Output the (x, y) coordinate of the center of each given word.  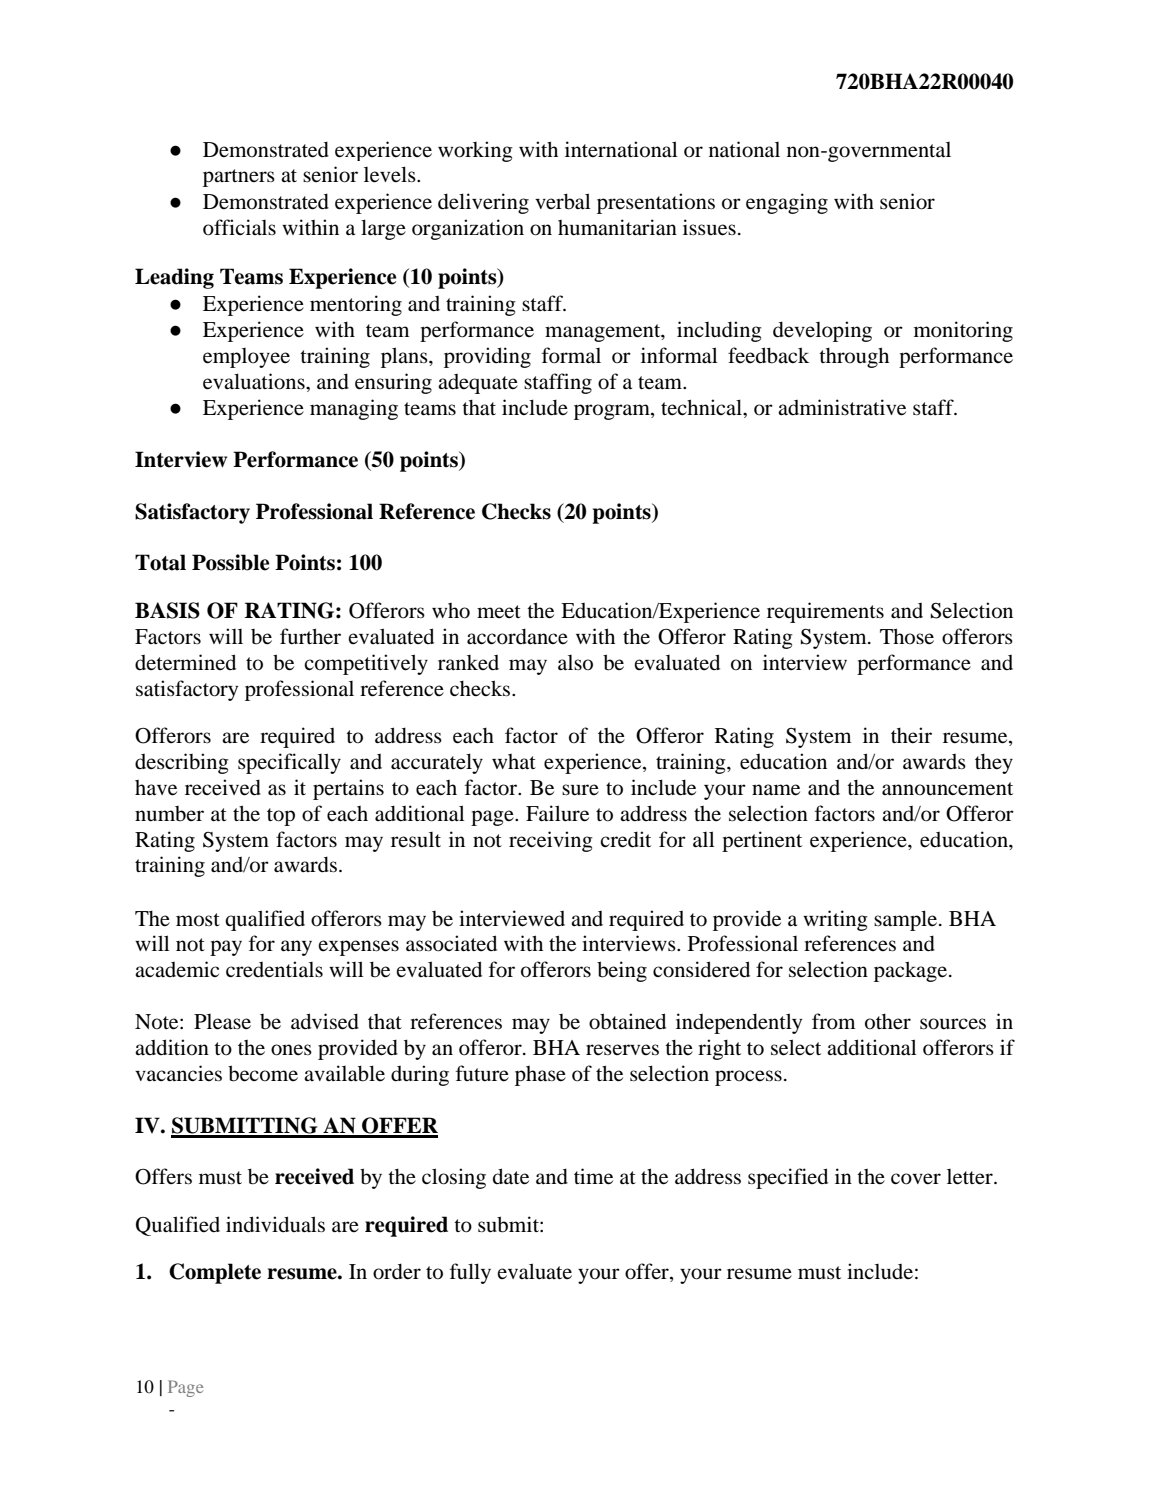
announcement (947, 789)
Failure (557, 813)
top (281, 817)
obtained (627, 1021)
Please (222, 1022)
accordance (517, 636)
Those (907, 636)
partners (239, 178)
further (310, 636)
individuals (275, 1224)
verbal (563, 201)
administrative (842, 407)
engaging (787, 203)
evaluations (255, 381)
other (888, 1022)
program (613, 412)
